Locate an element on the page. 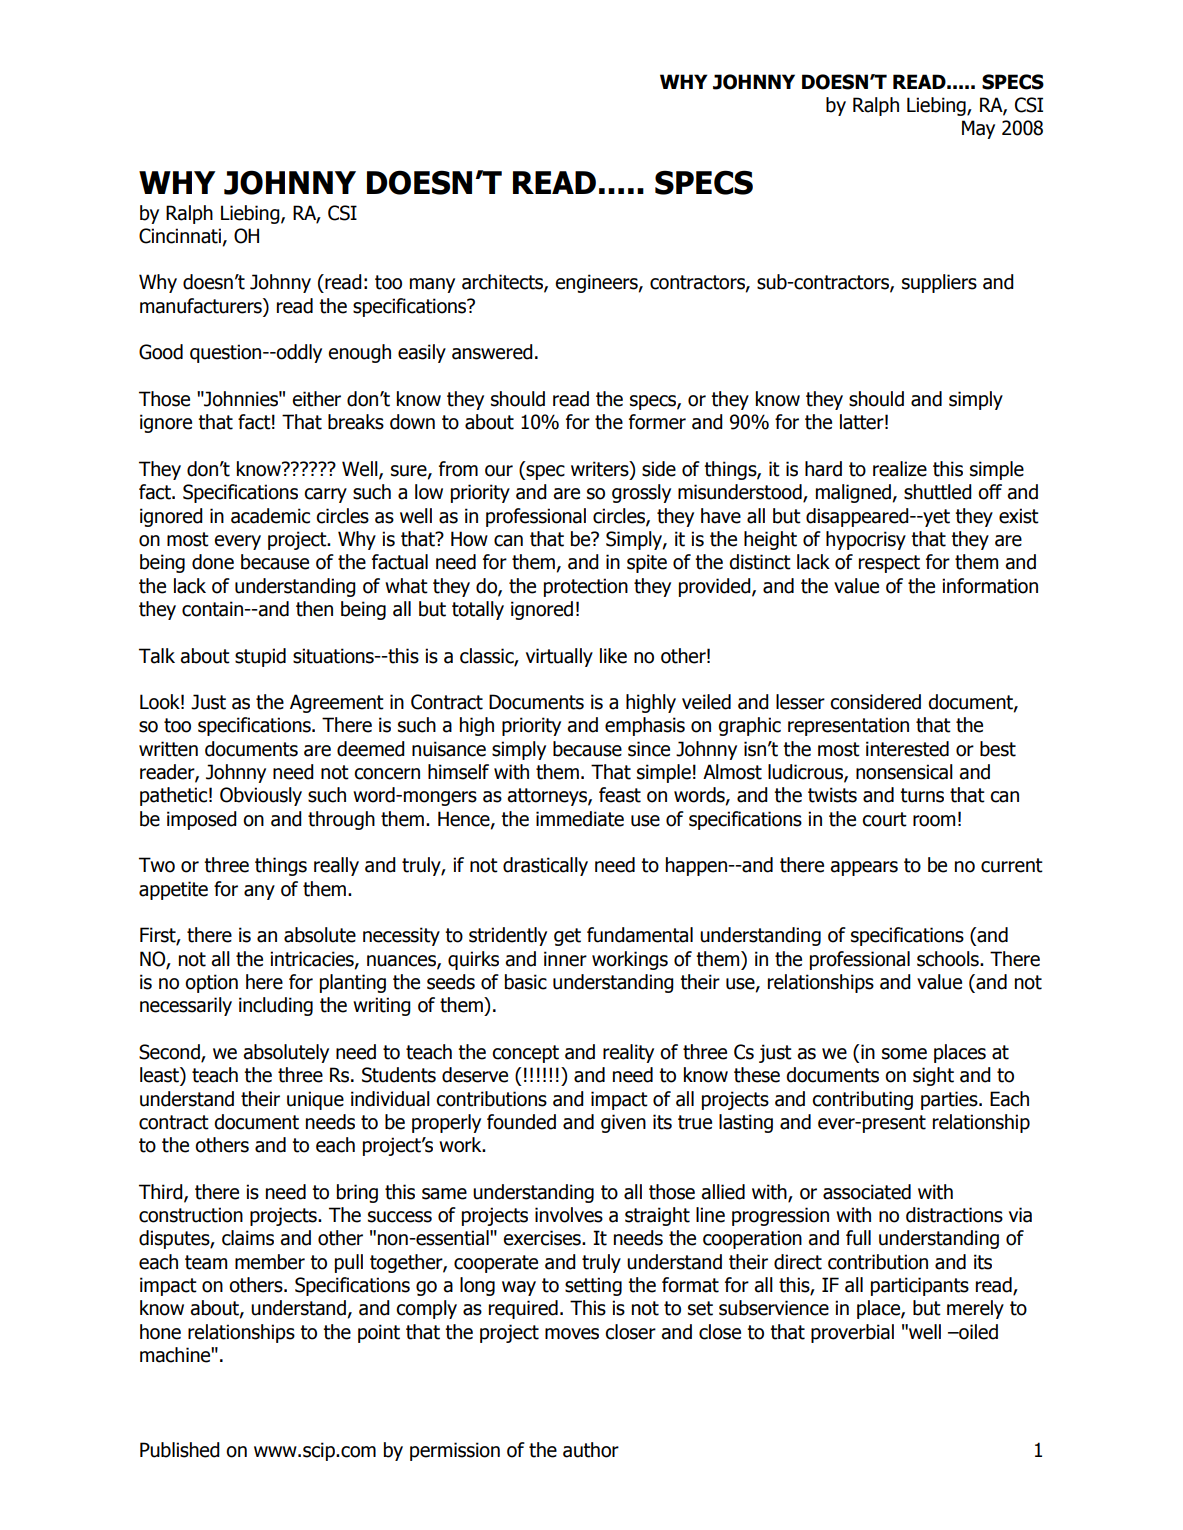  oiled is located at coordinates (977, 1332).
